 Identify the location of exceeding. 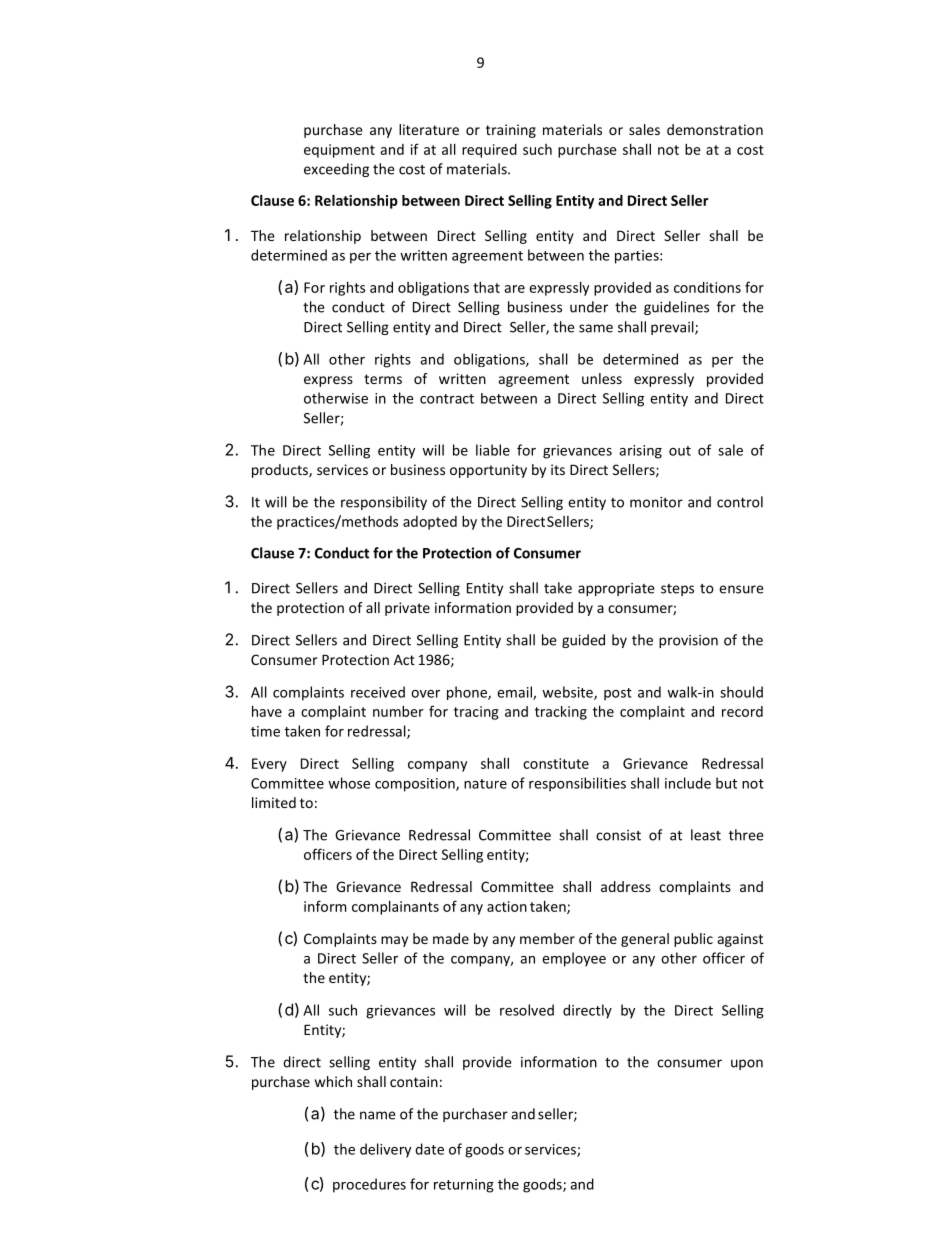
(336, 170).
